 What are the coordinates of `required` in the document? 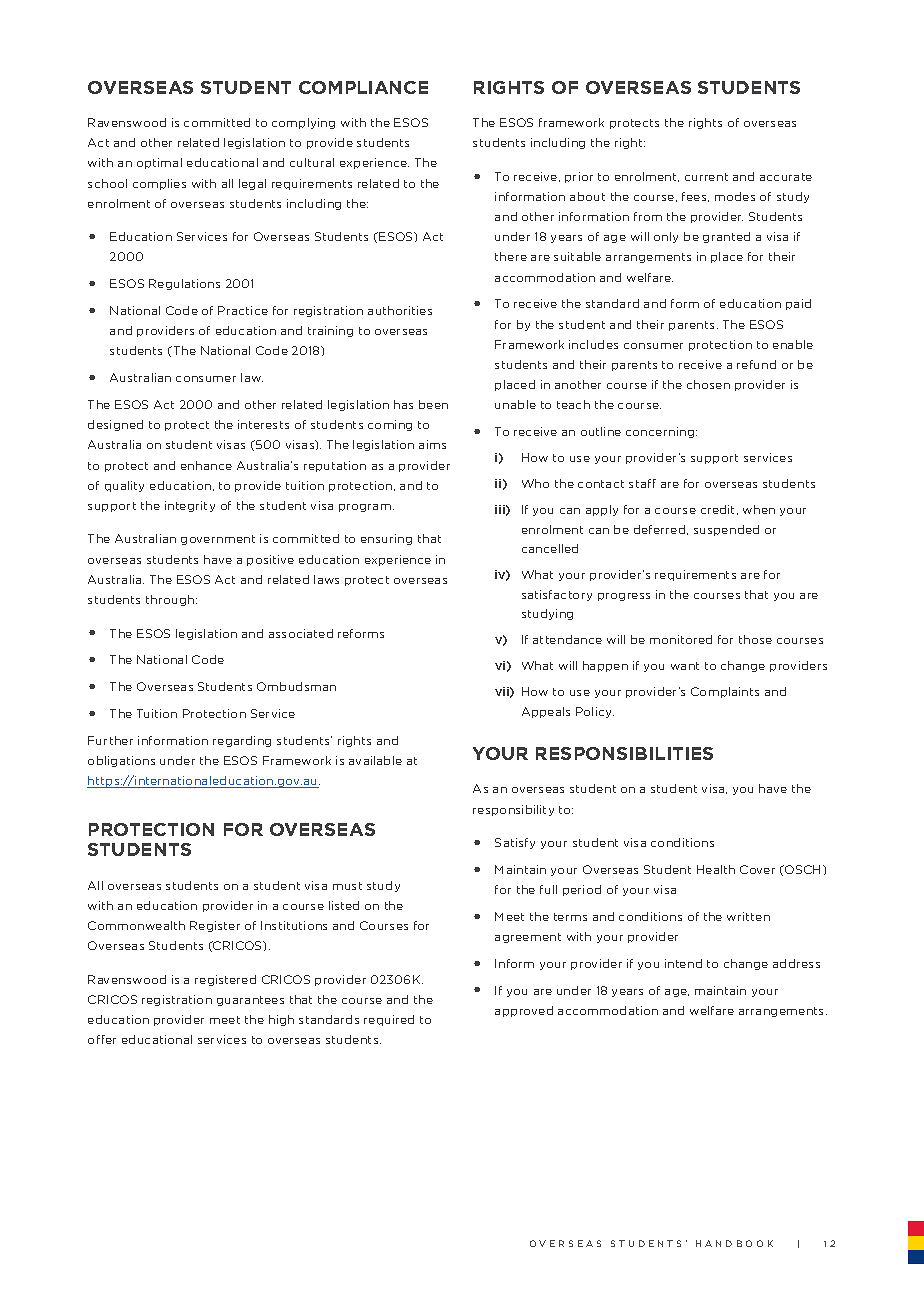 It's located at (389, 1020).
